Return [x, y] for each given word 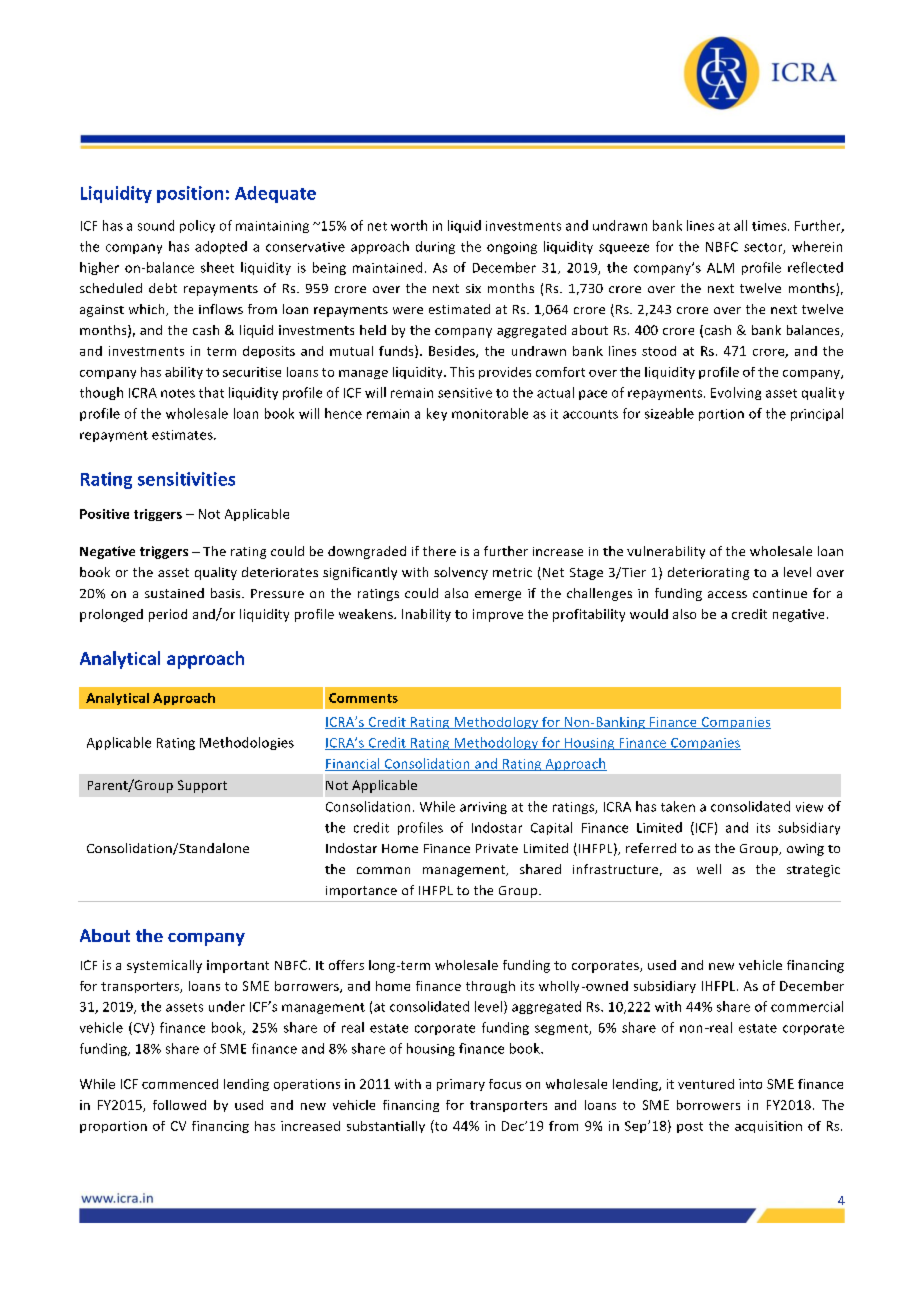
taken [678, 806]
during [435, 247]
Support [202, 786]
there [439, 551]
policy [197, 226]
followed [179, 1105]
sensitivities [186, 479]
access [727, 594]
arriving [483, 808]
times [770, 226]
